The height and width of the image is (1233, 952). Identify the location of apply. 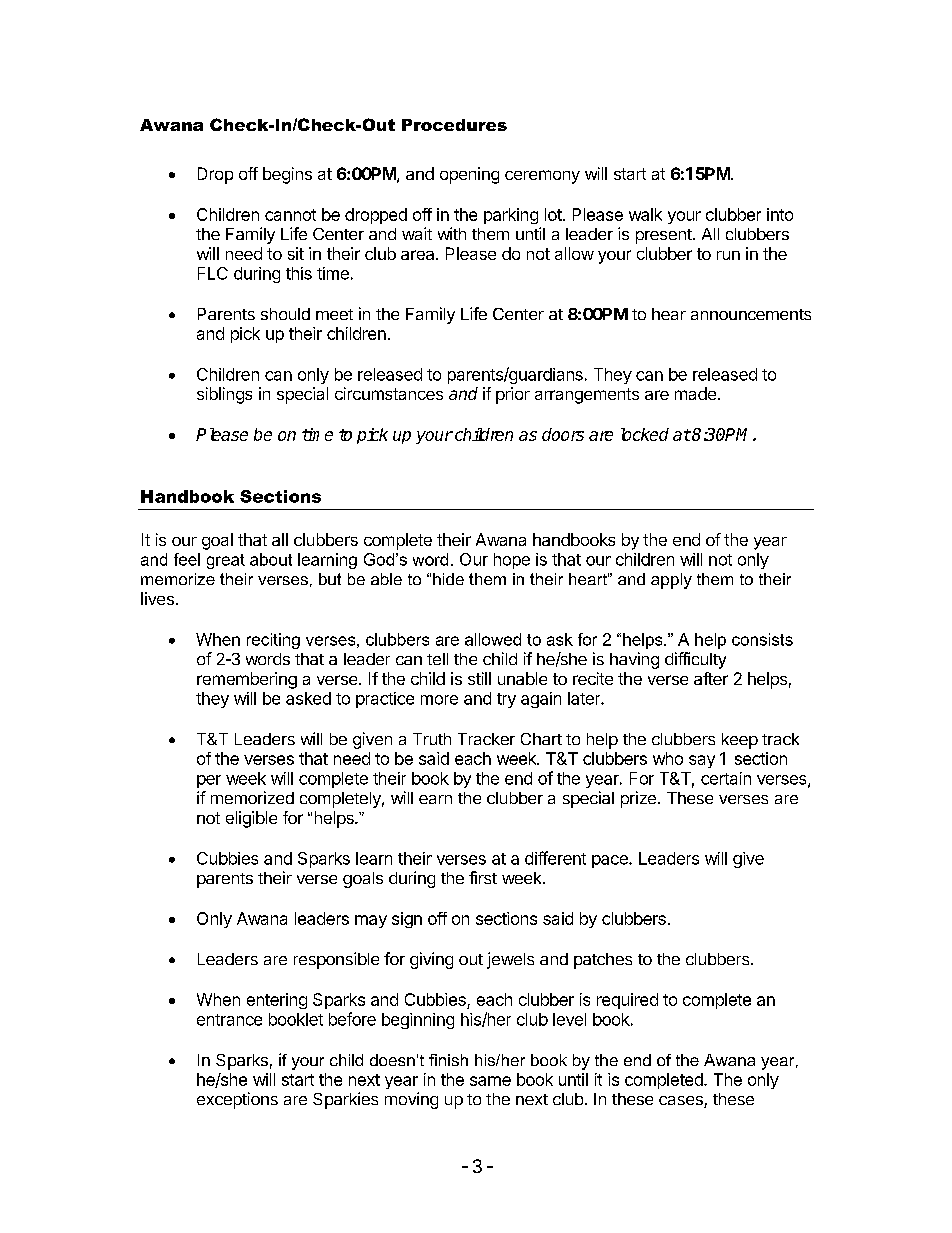
(671, 581).
